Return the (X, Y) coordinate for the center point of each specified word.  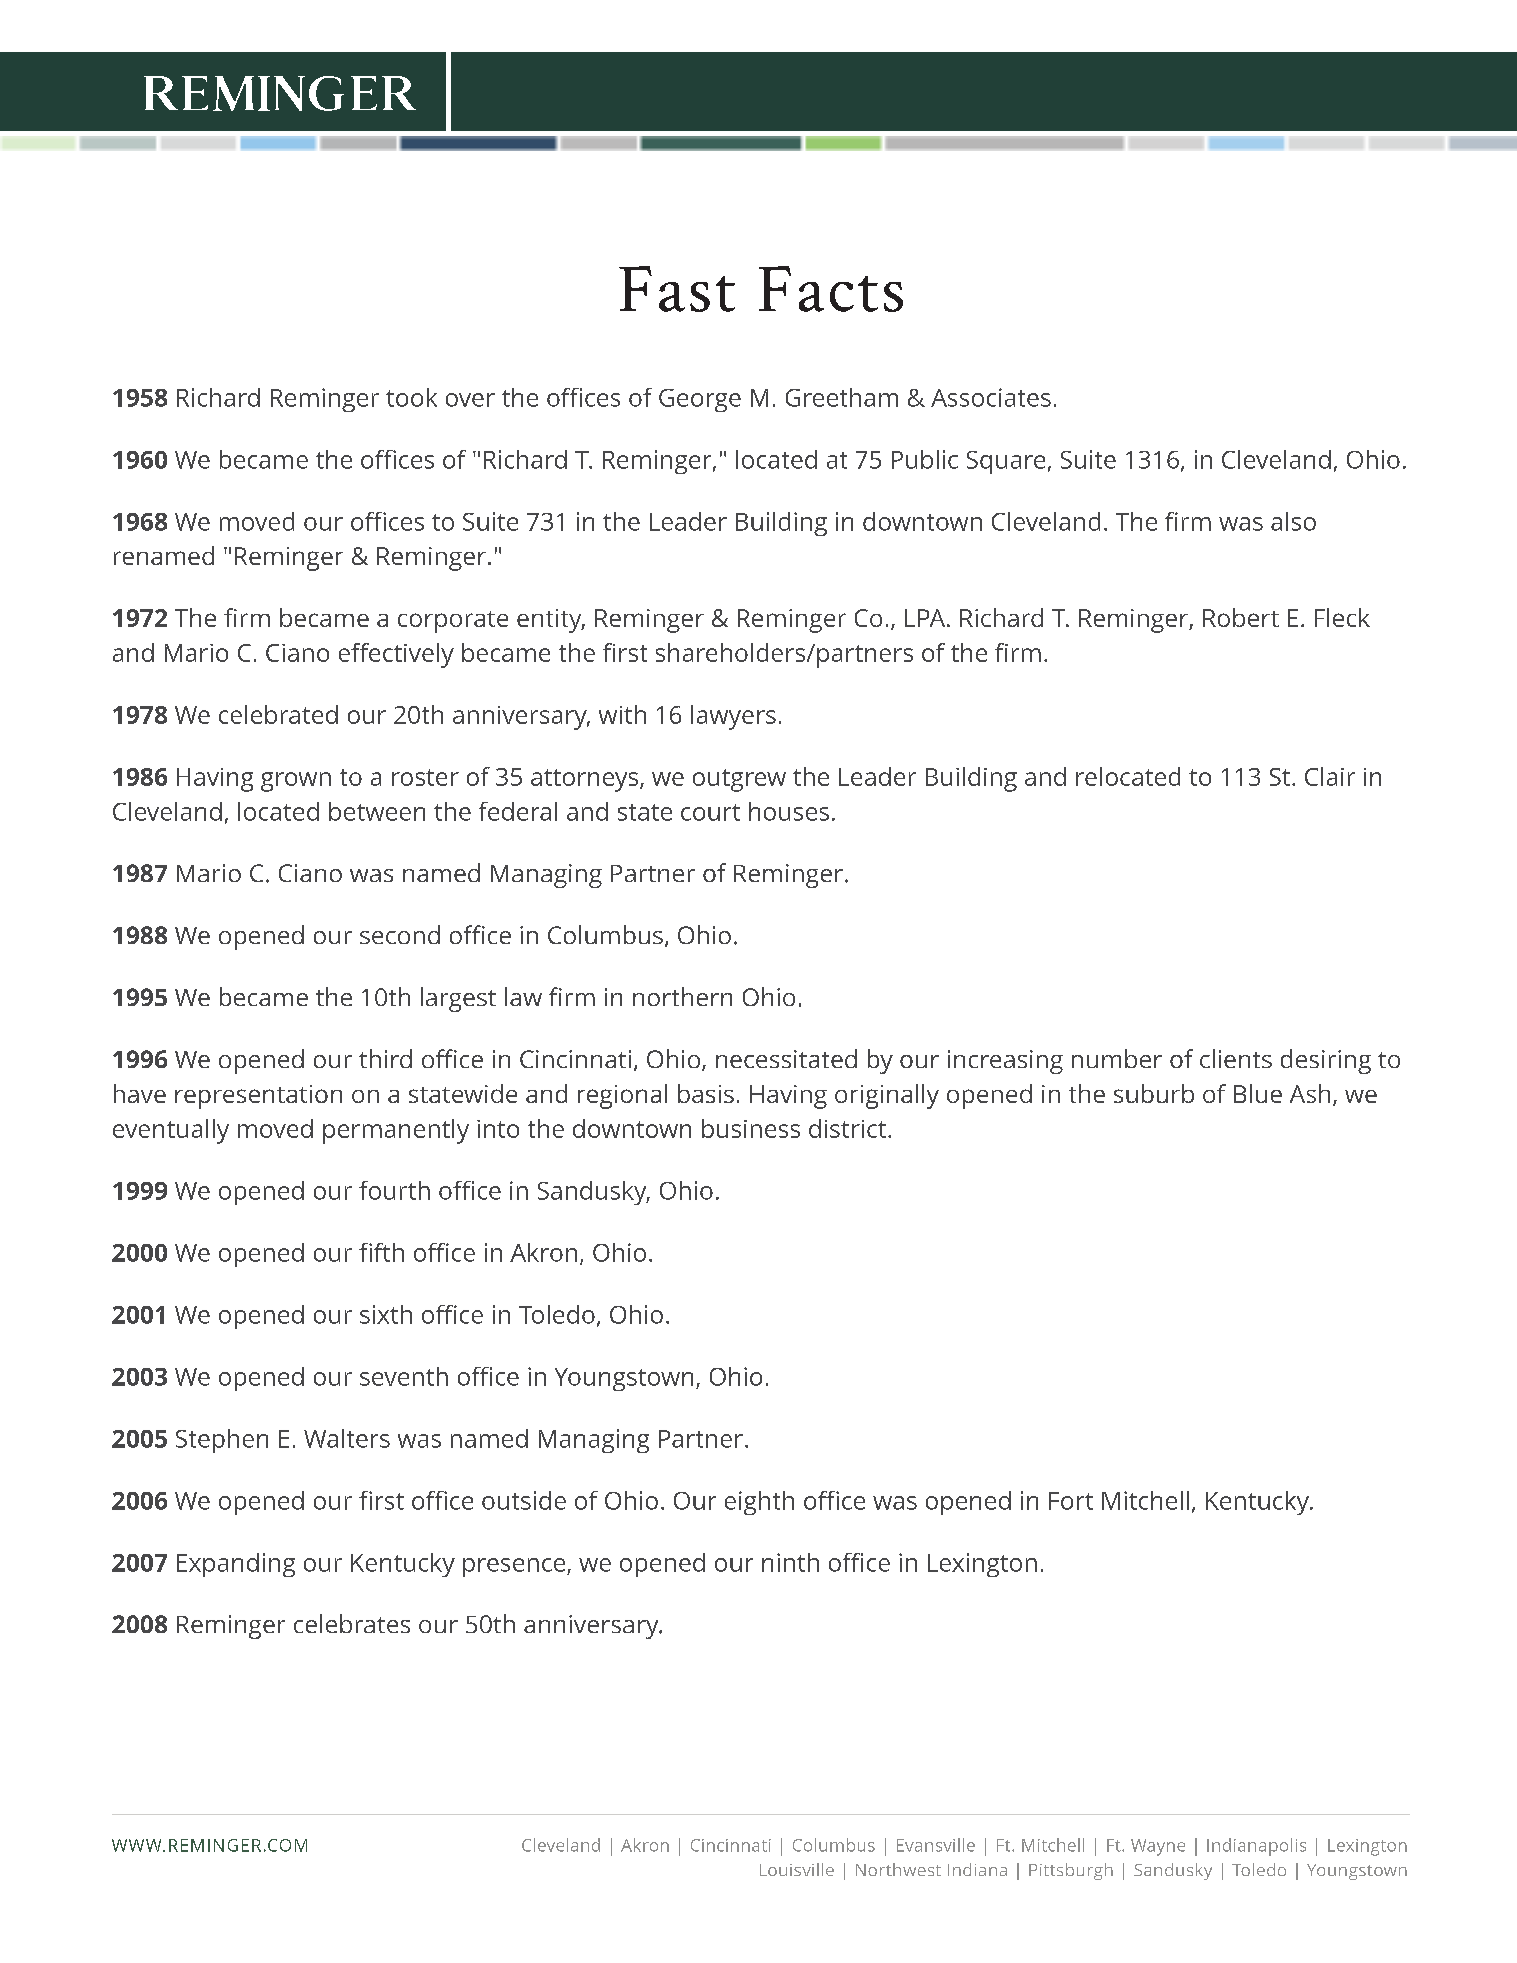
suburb (1154, 1093)
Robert (1241, 617)
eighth (759, 1503)
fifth (381, 1252)
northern (682, 996)
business (751, 1128)
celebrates (352, 1623)
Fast (677, 289)
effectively (396, 655)
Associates (991, 397)
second (400, 934)
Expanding (236, 1565)
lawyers (733, 717)
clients (1236, 1058)
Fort (1071, 1501)
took (411, 397)
